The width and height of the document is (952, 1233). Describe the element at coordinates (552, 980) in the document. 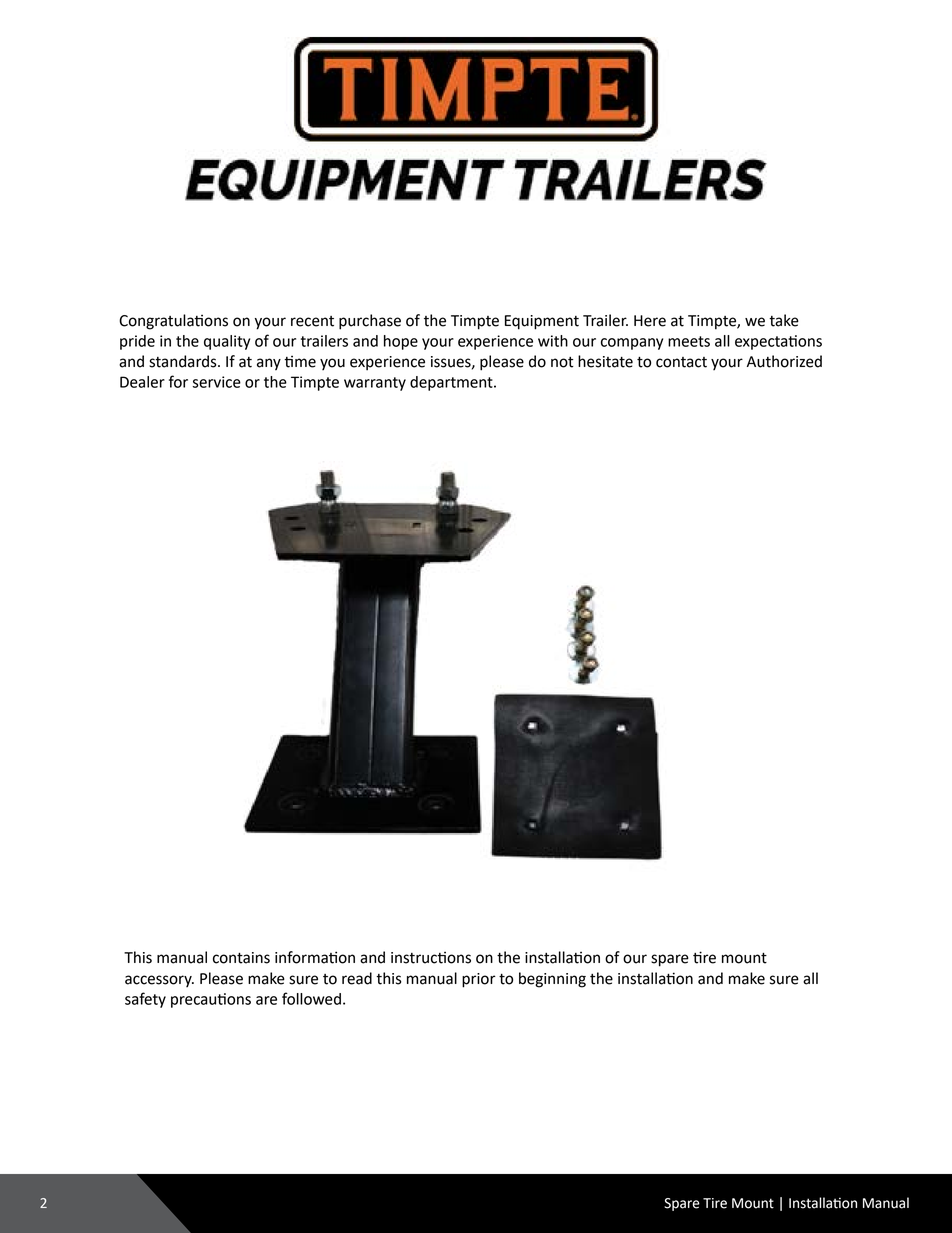

I see `beginning` at that location.
